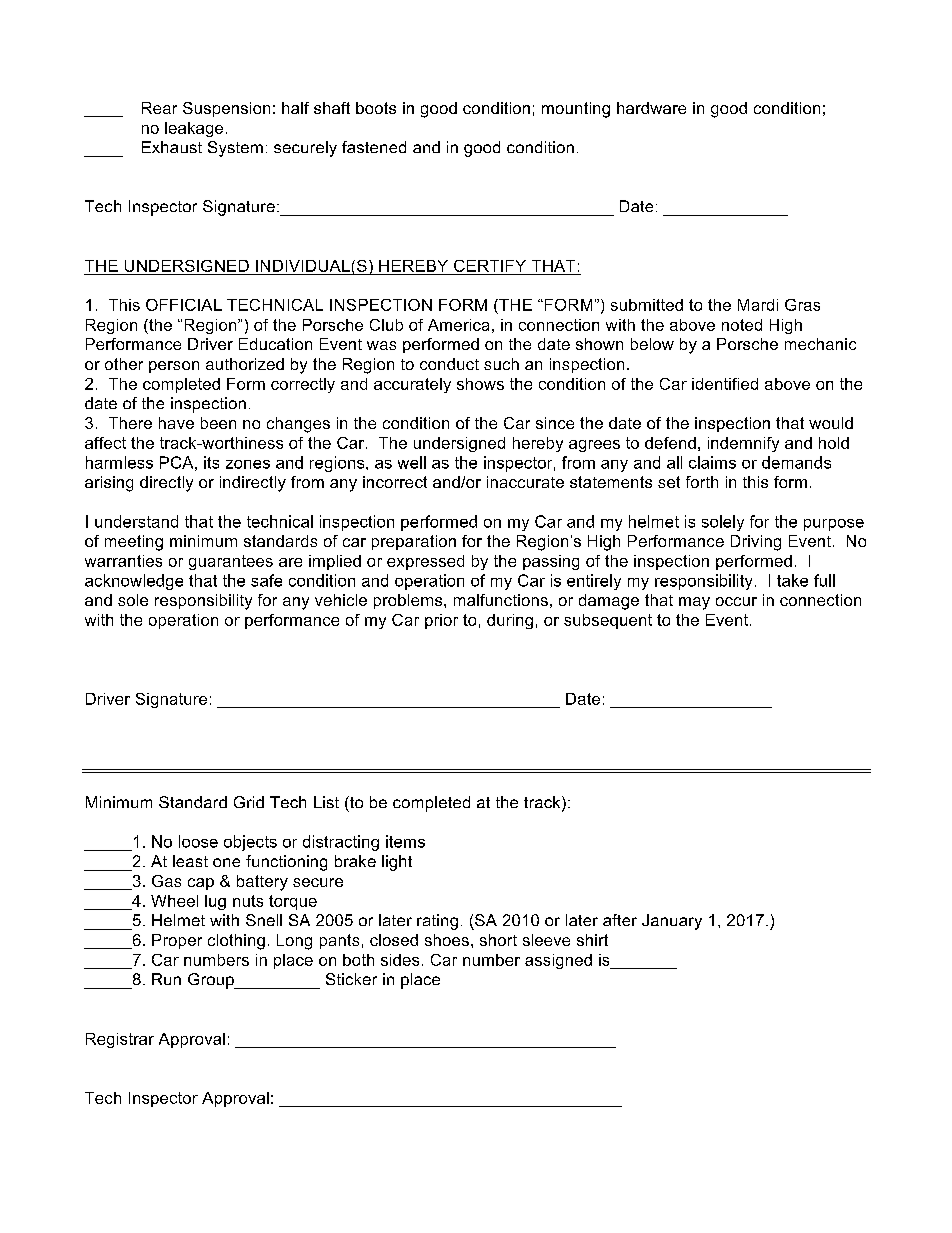 The height and width of the screenshot is (1233, 952). Describe the element at coordinates (425, 562) in the screenshot. I see `expressed` at that location.
